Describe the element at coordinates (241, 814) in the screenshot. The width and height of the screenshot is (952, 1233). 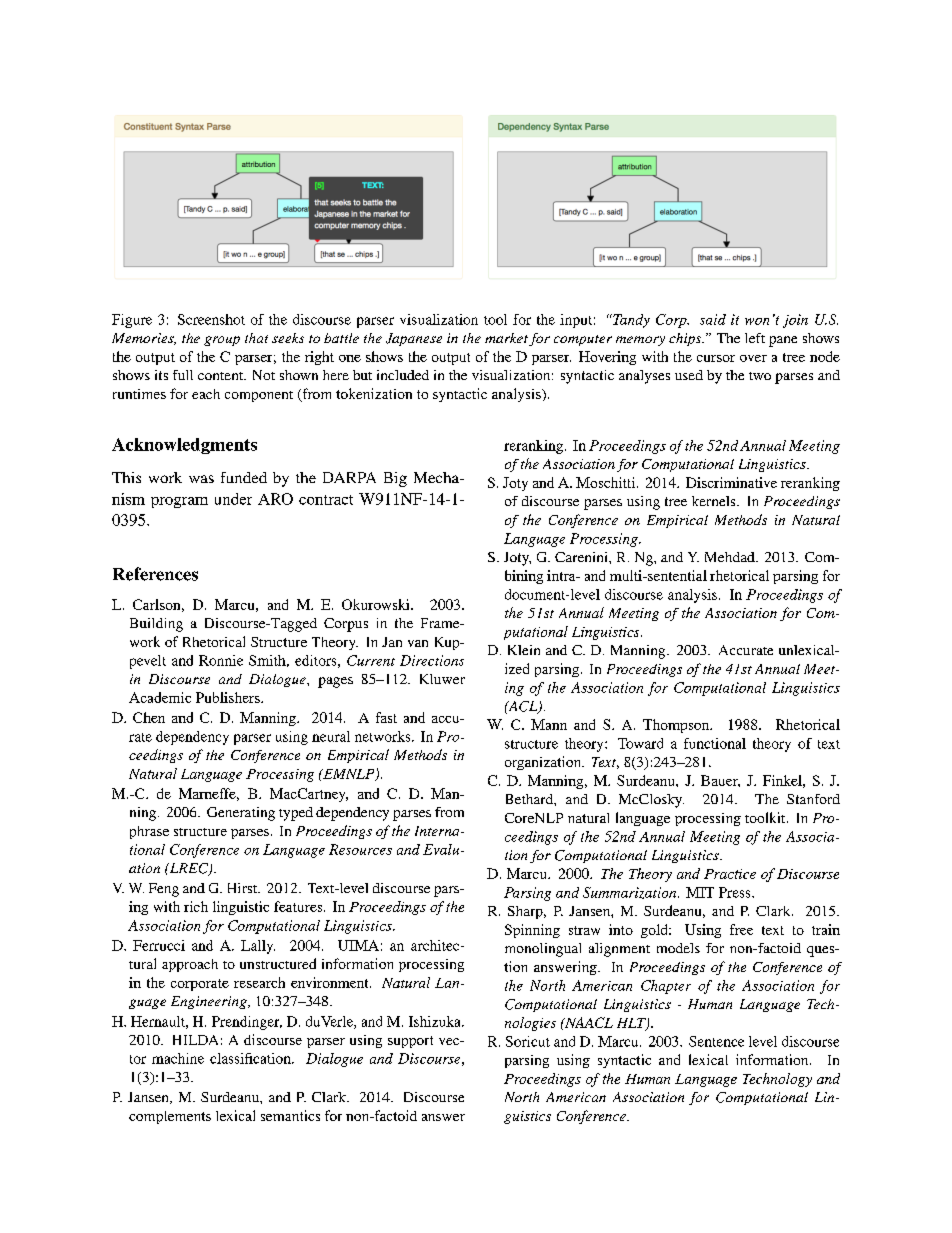
I see `Generating` at that location.
